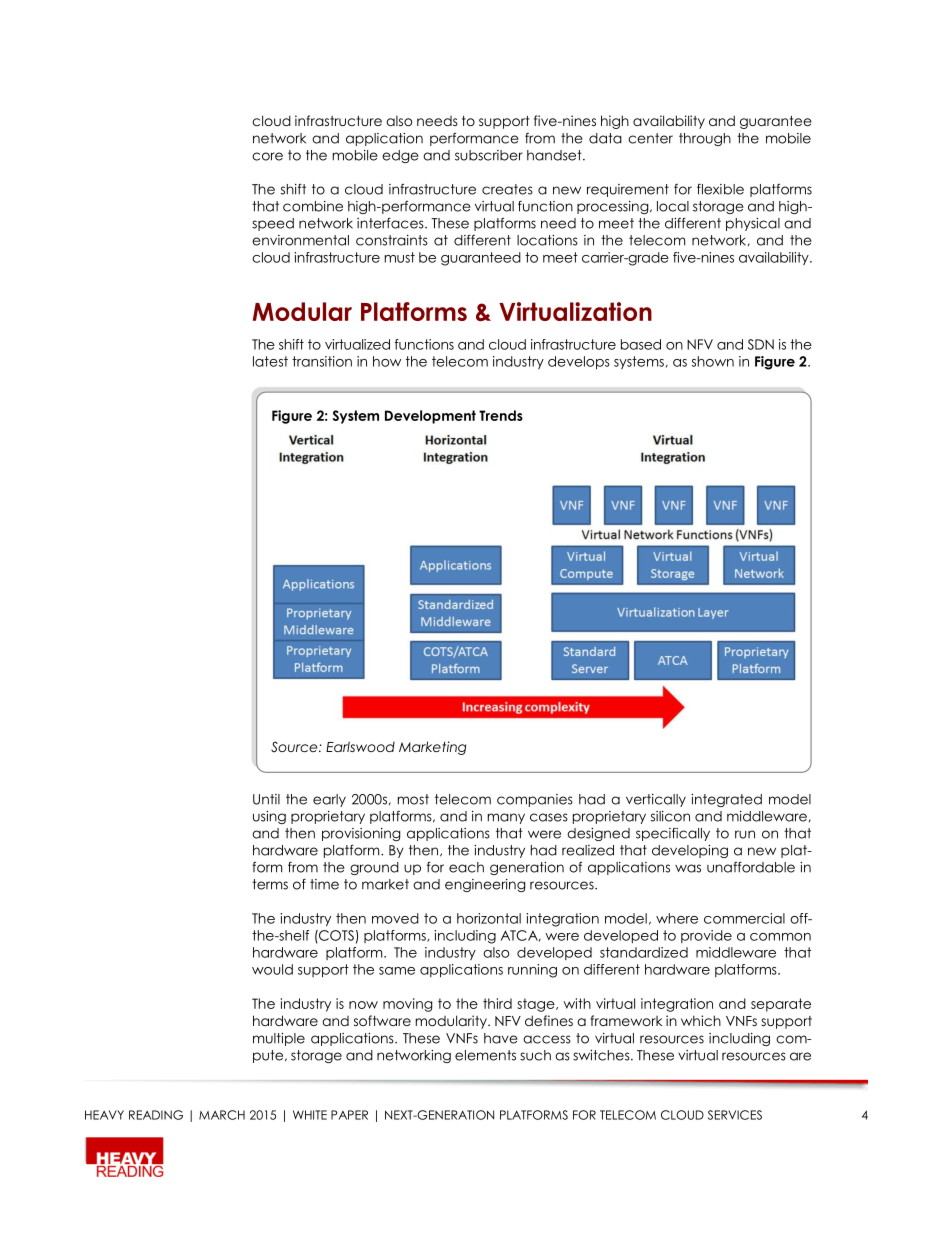  I want to click on core, so click(267, 156).
